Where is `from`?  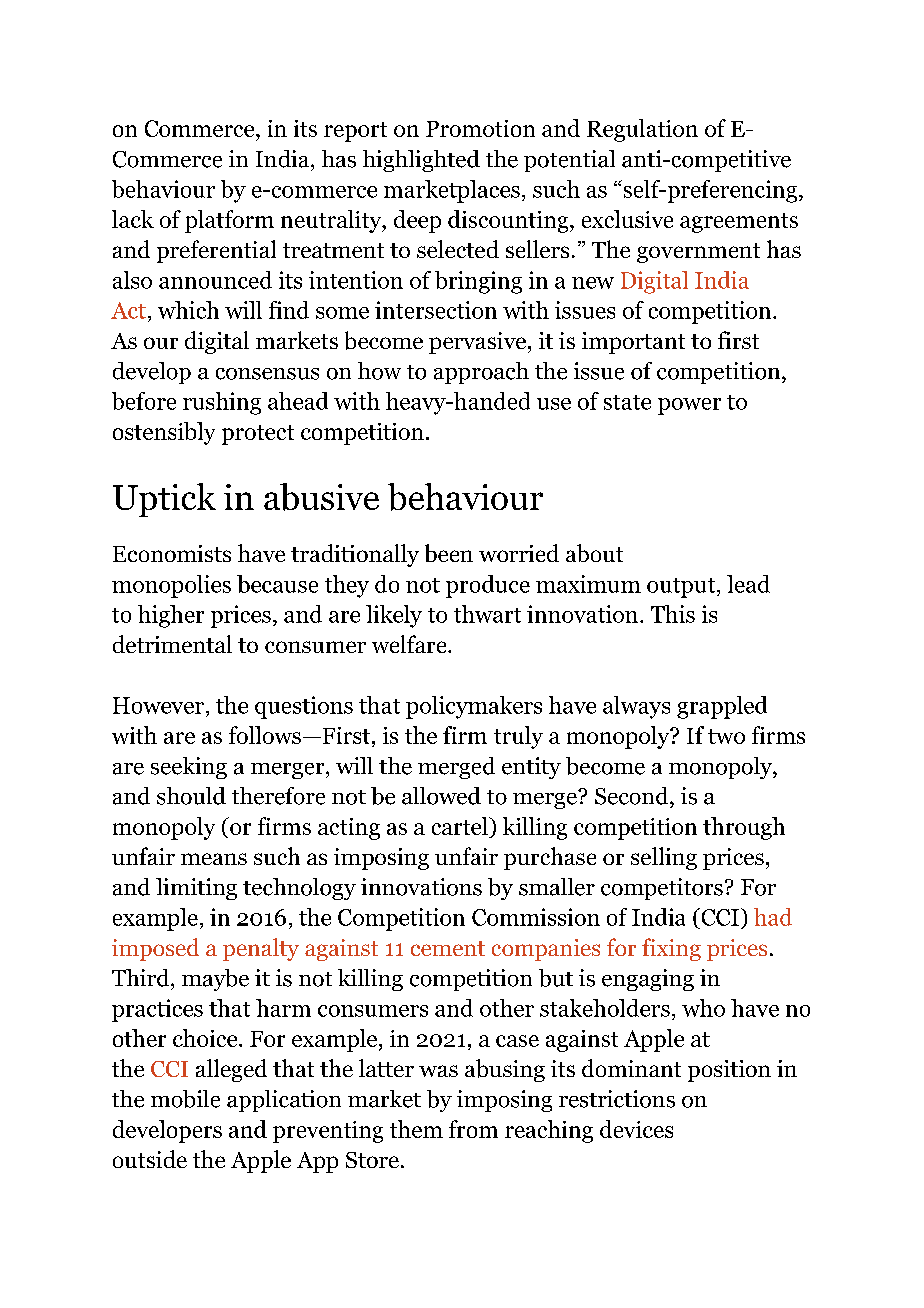 from is located at coordinates (473, 1129).
